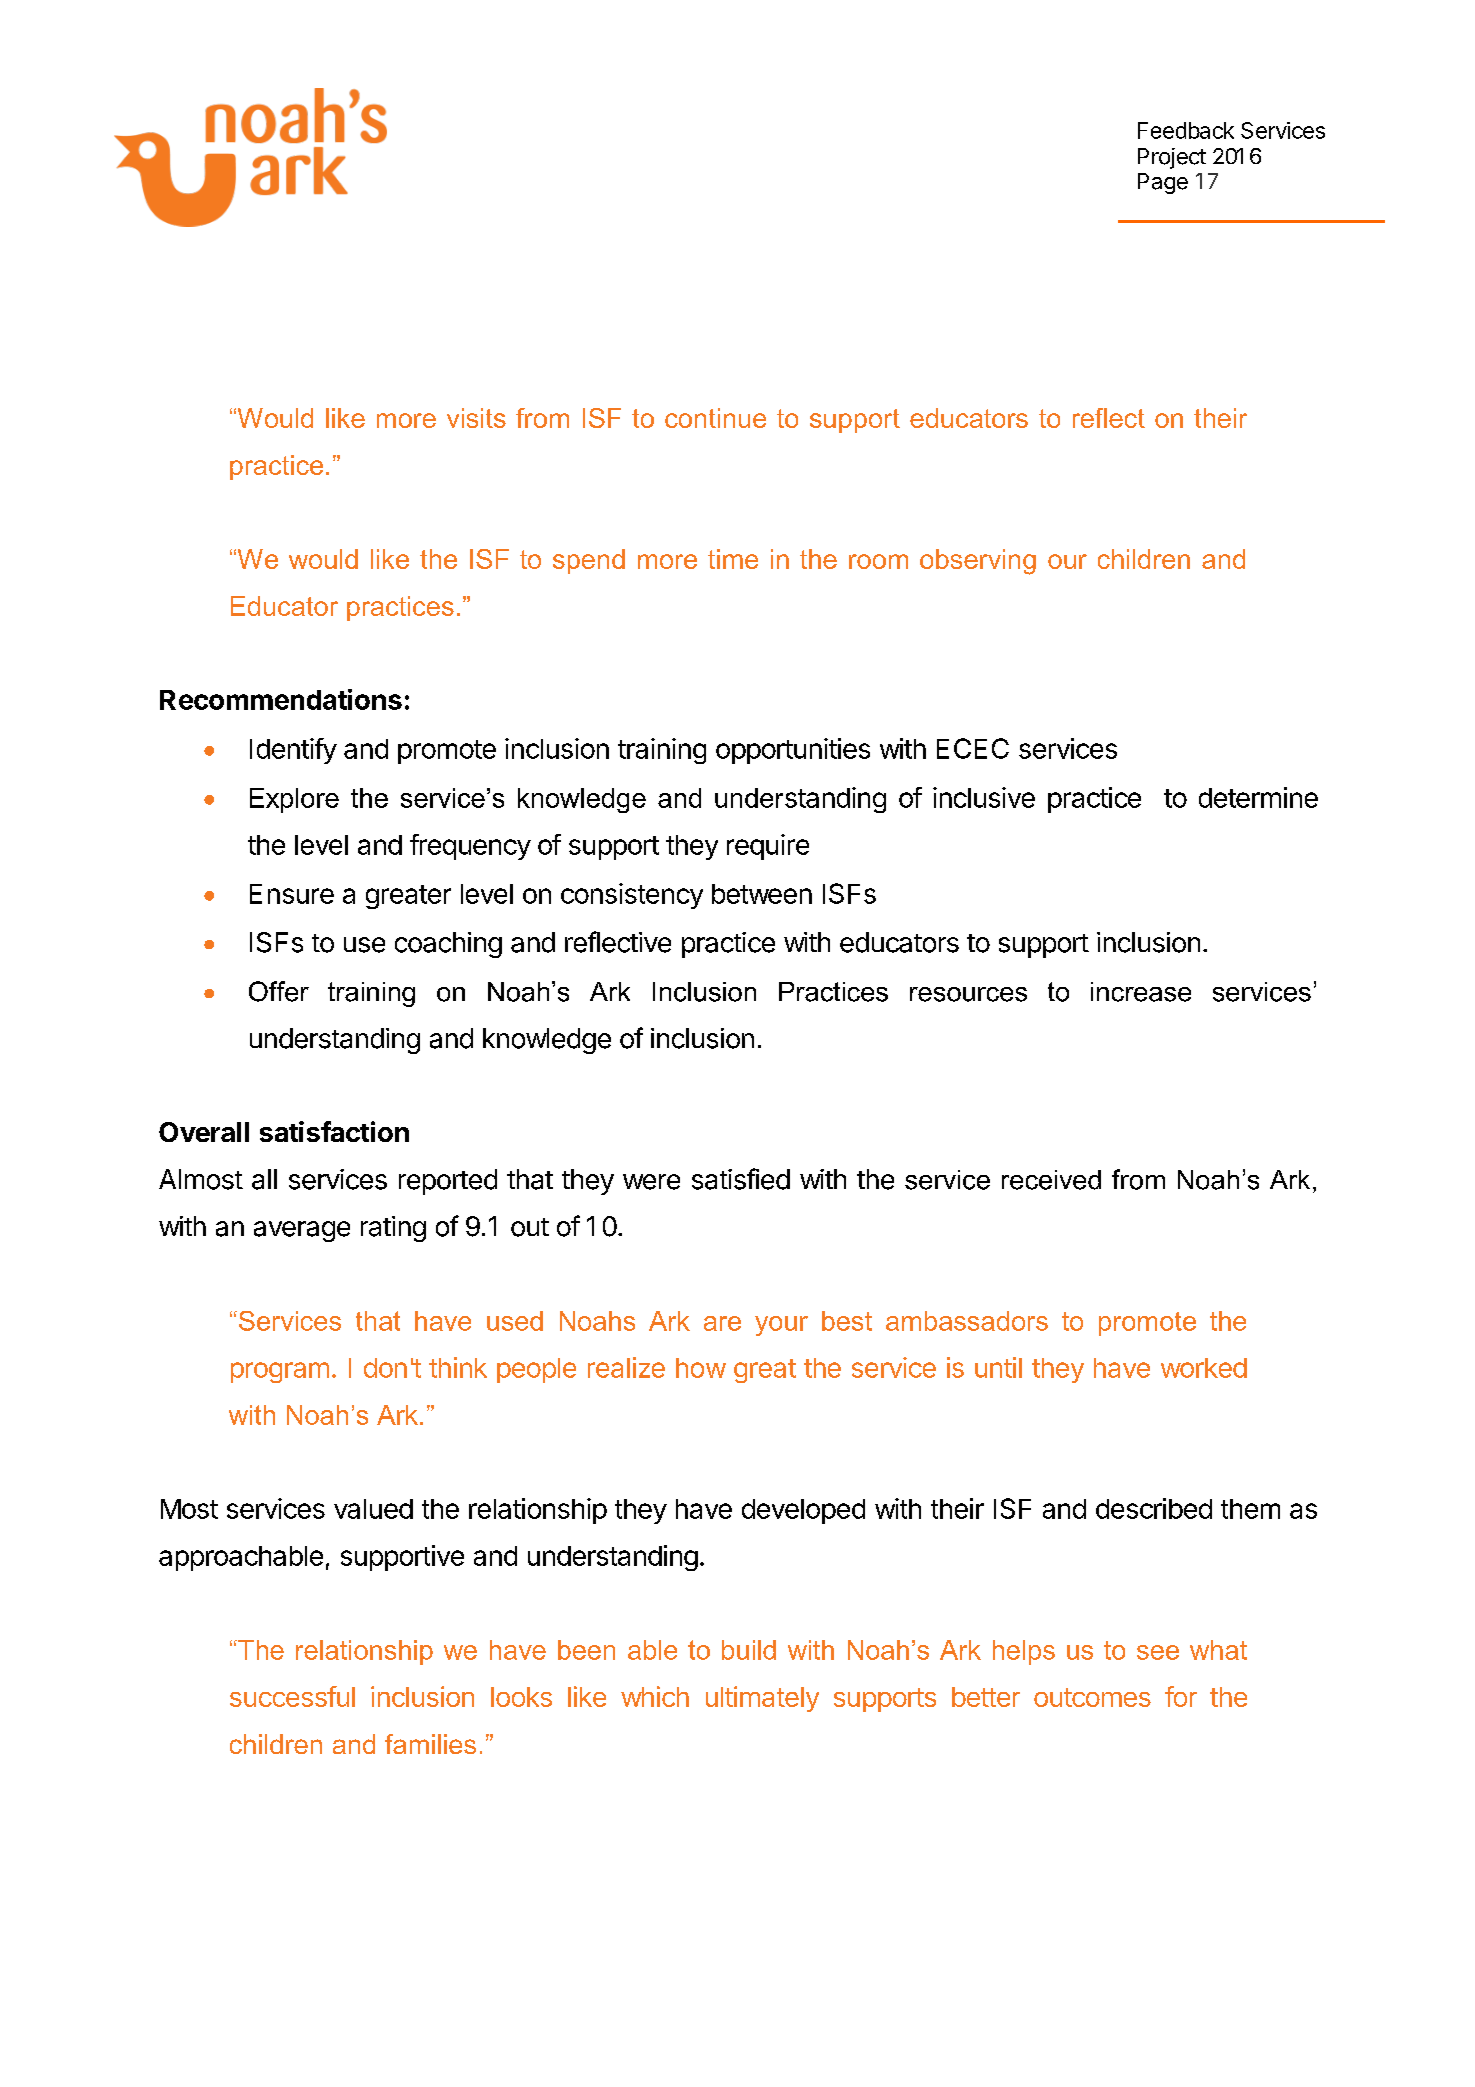  I want to click on Recommendations, so click(281, 699).
